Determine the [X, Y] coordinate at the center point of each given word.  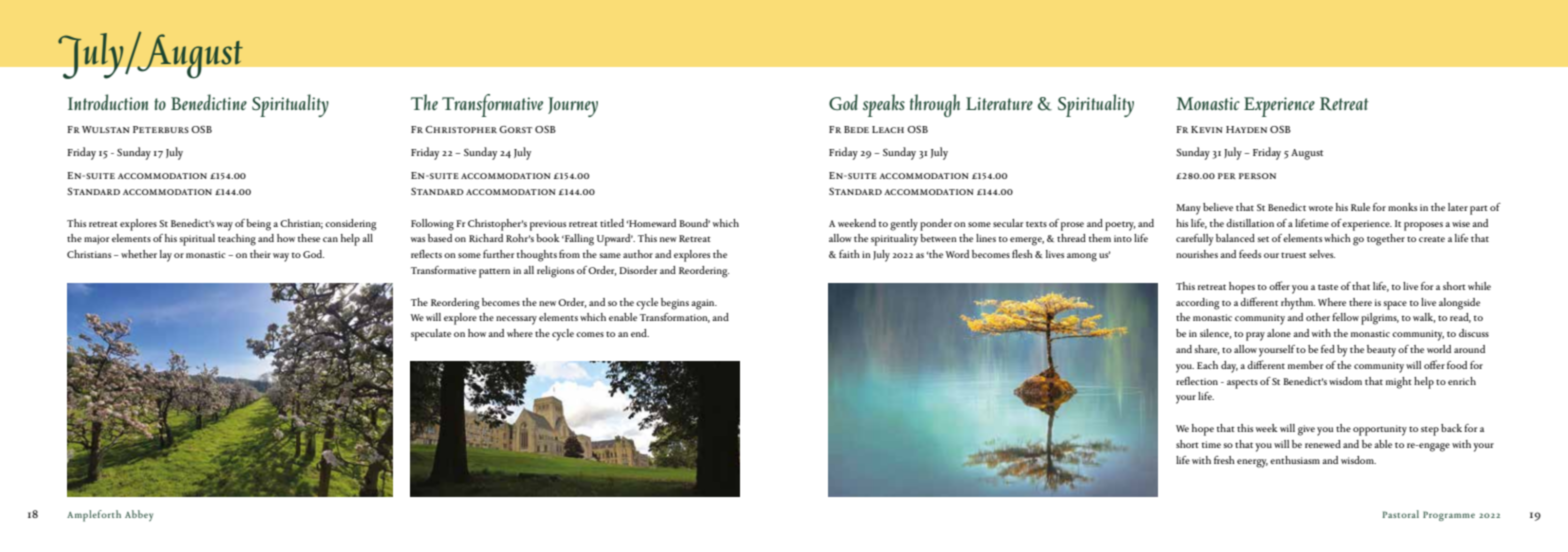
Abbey [139, 515]
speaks [884, 105]
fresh [1224, 460]
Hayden [1246, 129]
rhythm [1298, 304]
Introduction [108, 102]
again [704, 304]
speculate [431, 335]
